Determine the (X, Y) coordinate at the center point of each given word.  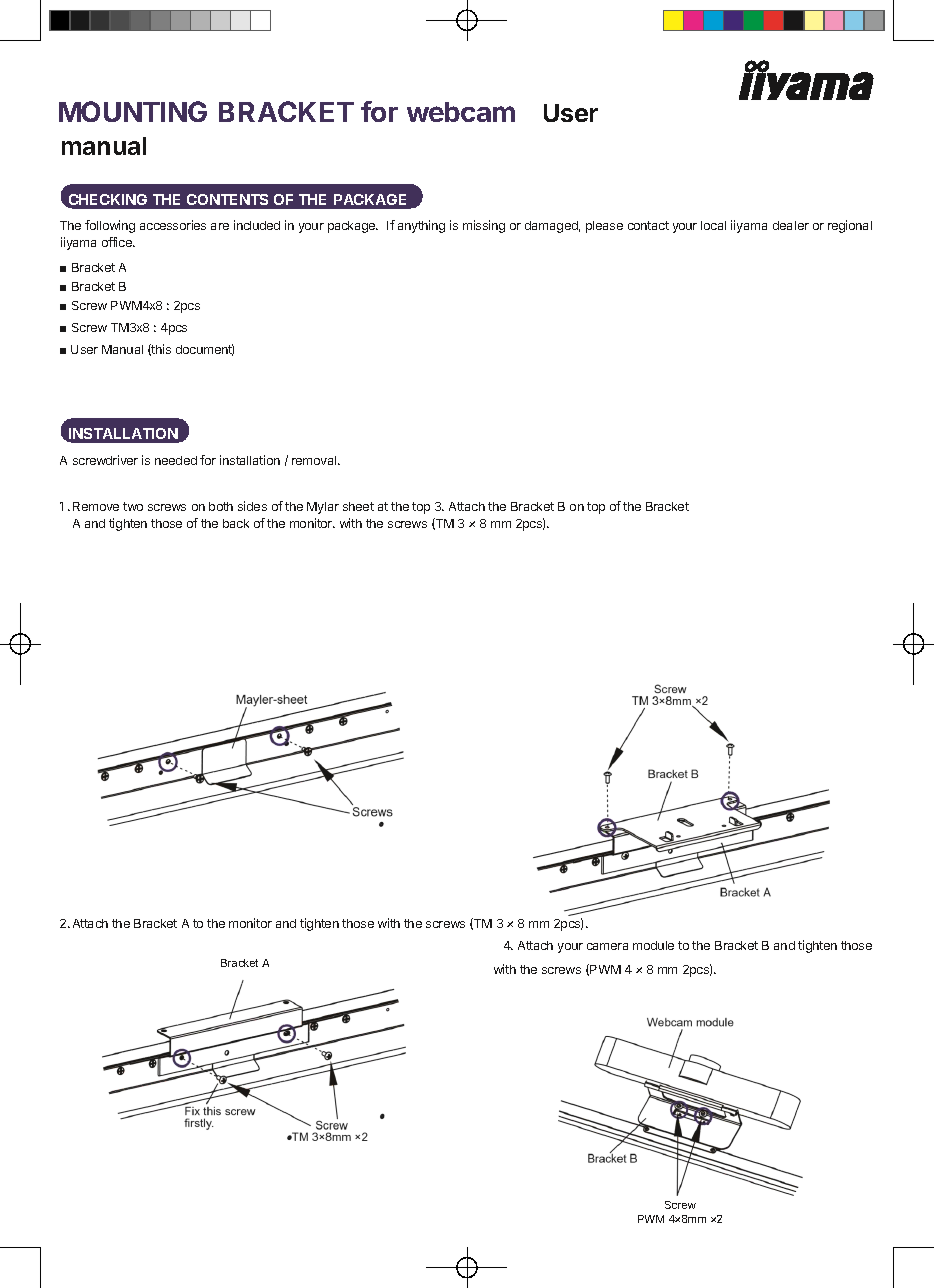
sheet (358, 506)
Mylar (323, 508)
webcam (461, 112)
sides (252, 506)
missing (484, 226)
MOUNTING (133, 111)
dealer (791, 225)
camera (607, 946)
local (713, 225)
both (221, 506)
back (236, 523)
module (653, 945)
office (118, 242)
